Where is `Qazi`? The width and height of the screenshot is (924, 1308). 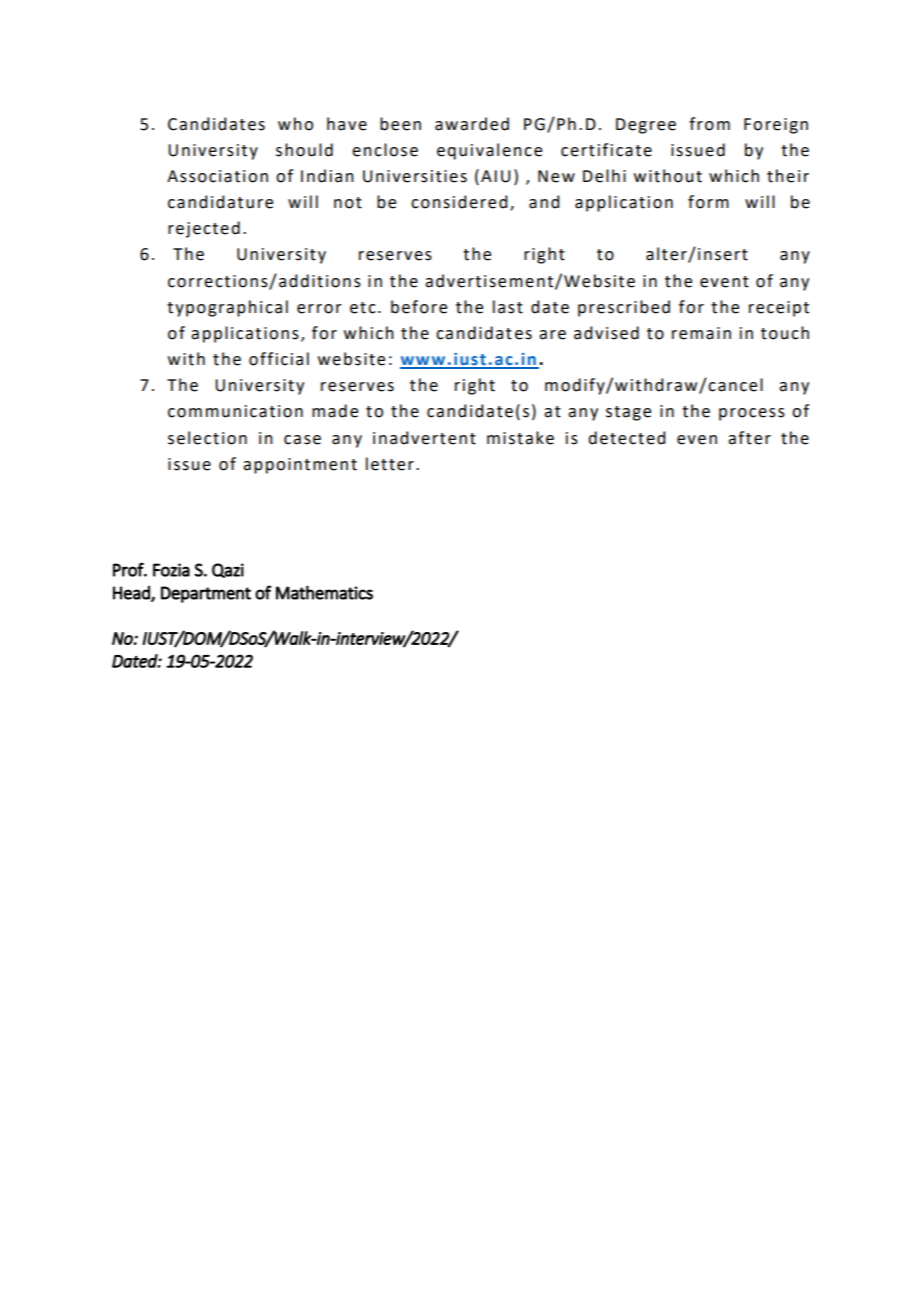 Qazi is located at coordinates (228, 570).
